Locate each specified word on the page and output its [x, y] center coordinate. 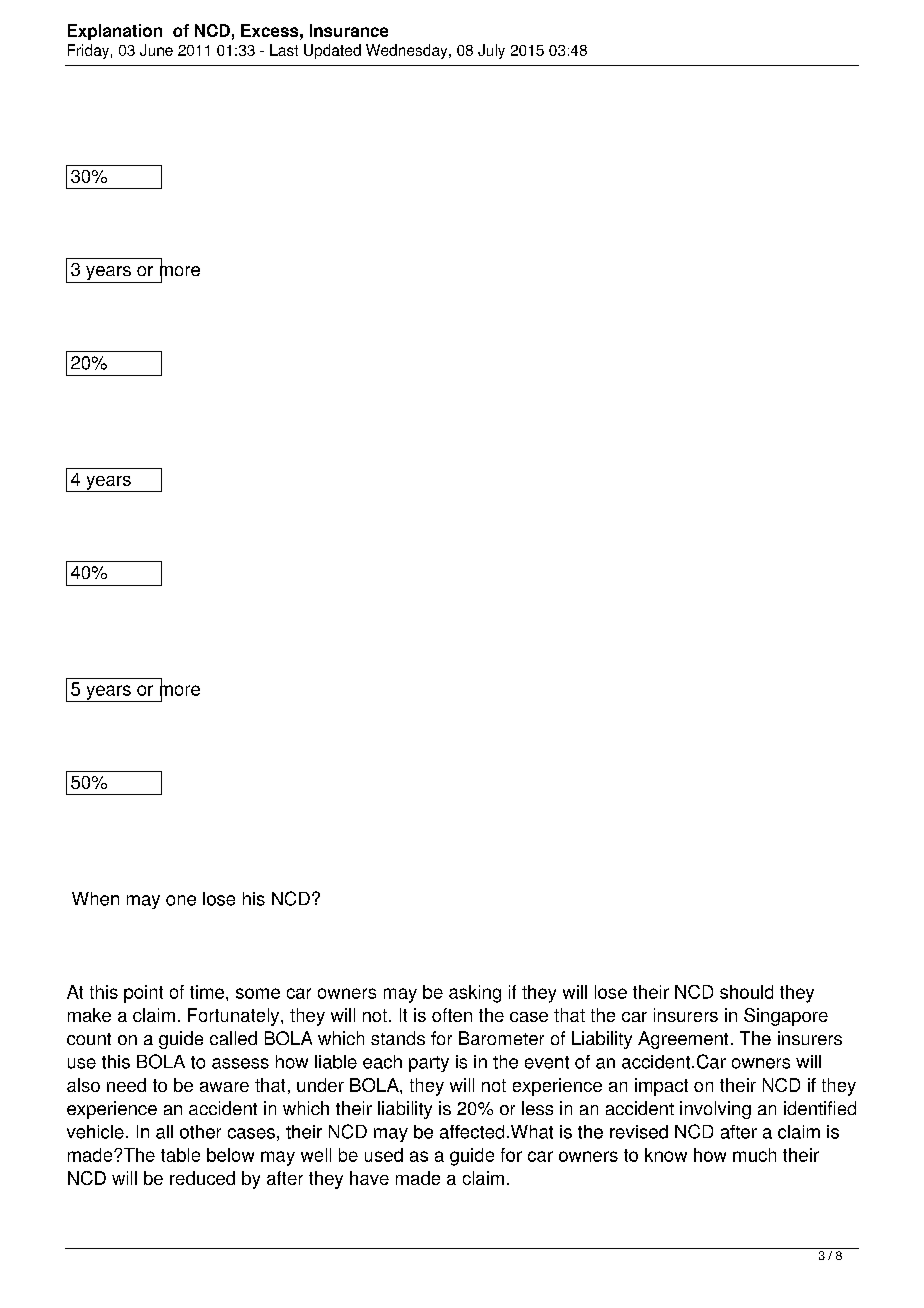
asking [475, 994]
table [180, 1155]
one [181, 900]
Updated [332, 51]
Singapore [786, 1017]
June [156, 50]
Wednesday [408, 51]
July [491, 51]
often [452, 1015]
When [95, 899]
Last [284, 50]
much [754, 1155]
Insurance [349, 30]
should [746, 992]
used [384, 1155]
